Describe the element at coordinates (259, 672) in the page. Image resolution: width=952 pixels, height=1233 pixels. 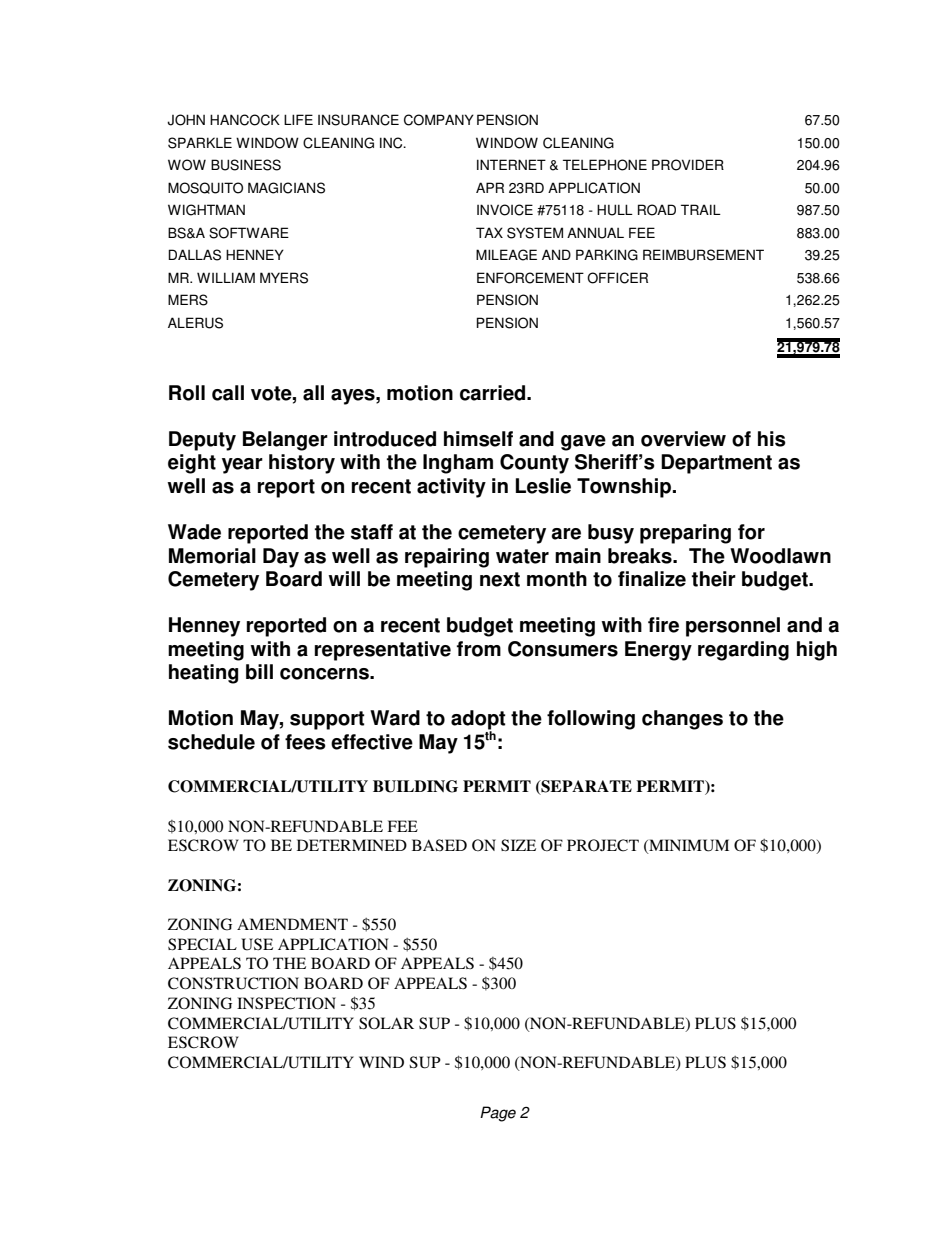
I see `bill` at that location.
